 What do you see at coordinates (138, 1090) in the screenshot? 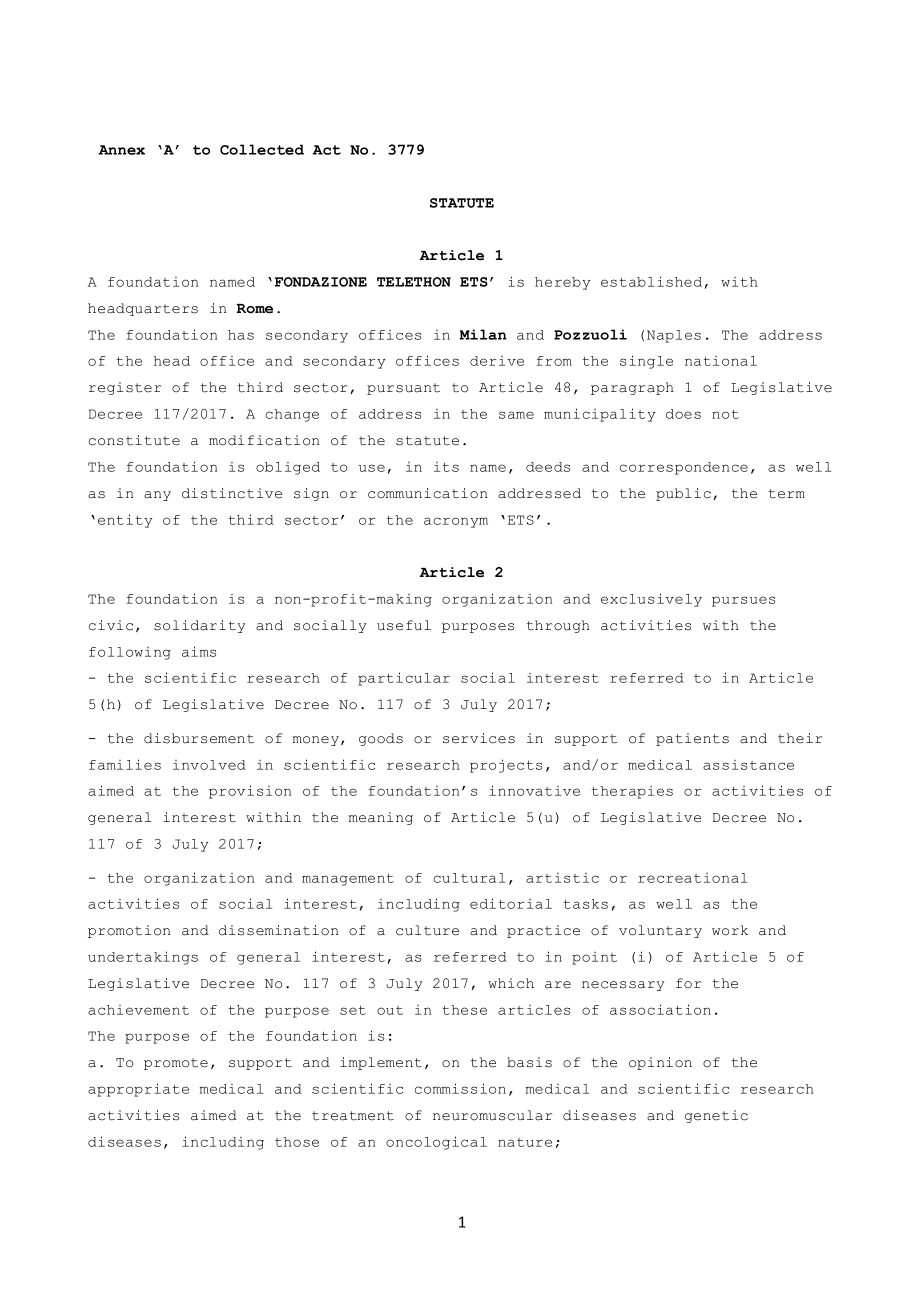
I see `appropriate` at bounding box center [138, 1090].
